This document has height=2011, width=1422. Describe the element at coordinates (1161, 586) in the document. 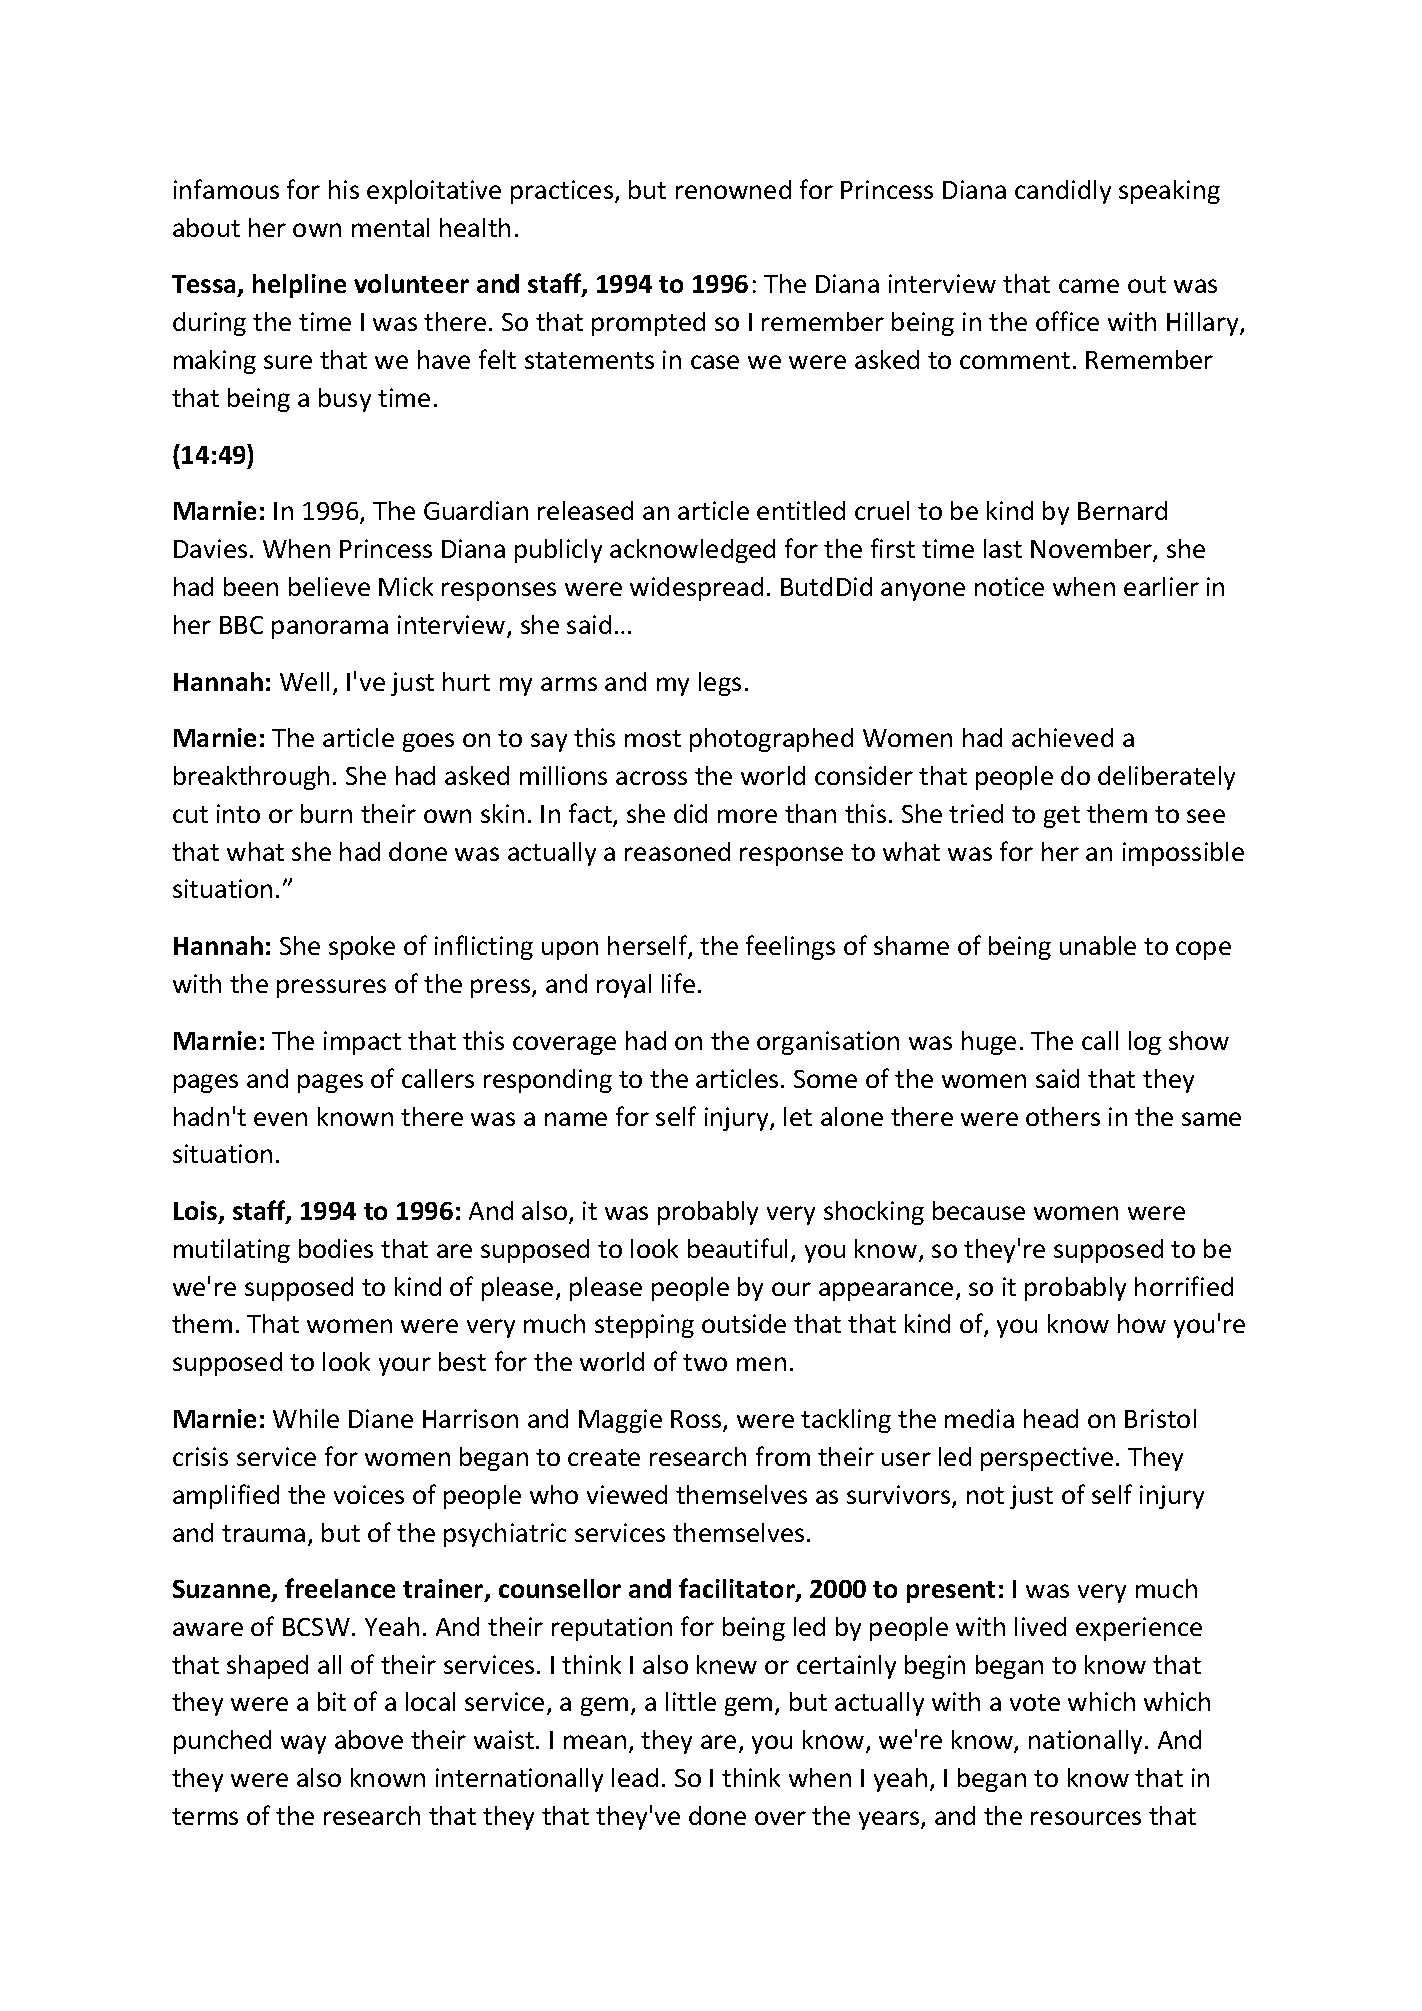

I see `earlier` at that location.
